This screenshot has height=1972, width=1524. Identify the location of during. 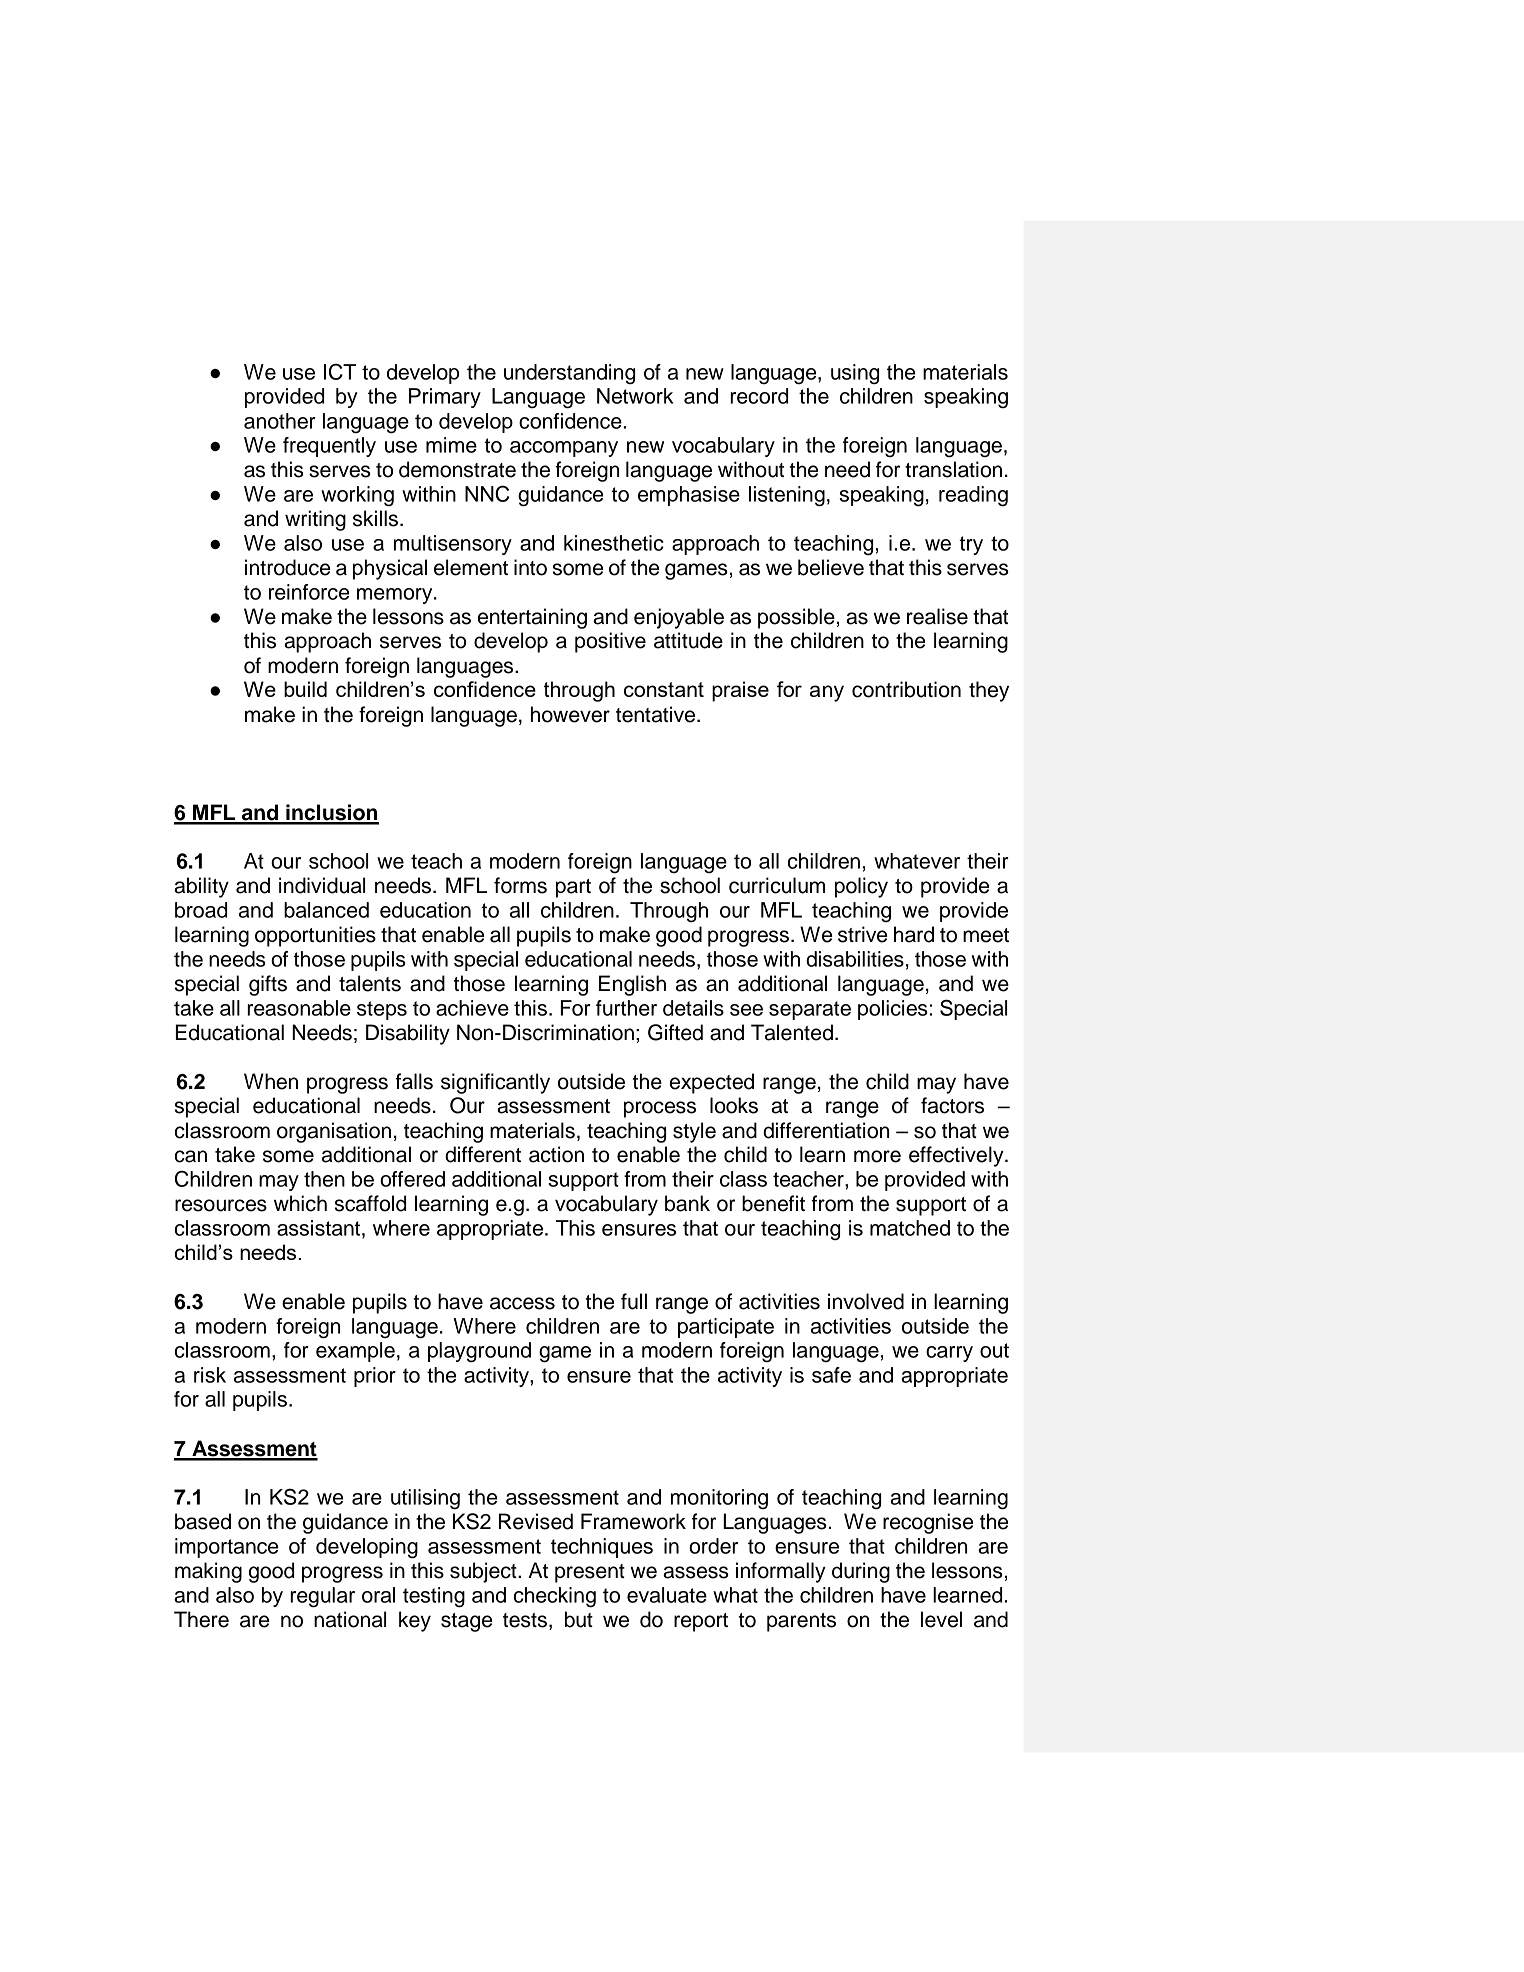
(861, 1572).
